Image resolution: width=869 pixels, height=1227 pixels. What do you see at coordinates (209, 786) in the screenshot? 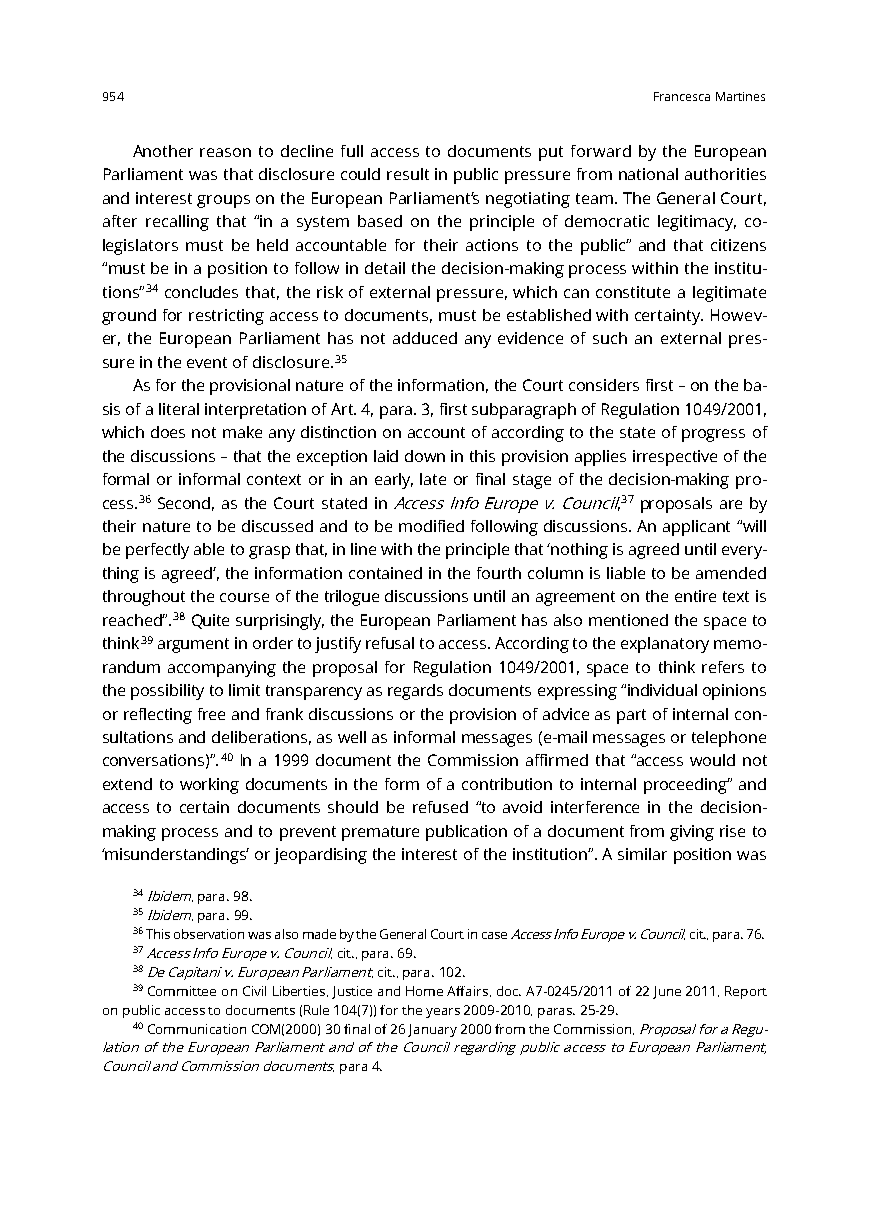
I see `working` at bounding box center [209, 786].
